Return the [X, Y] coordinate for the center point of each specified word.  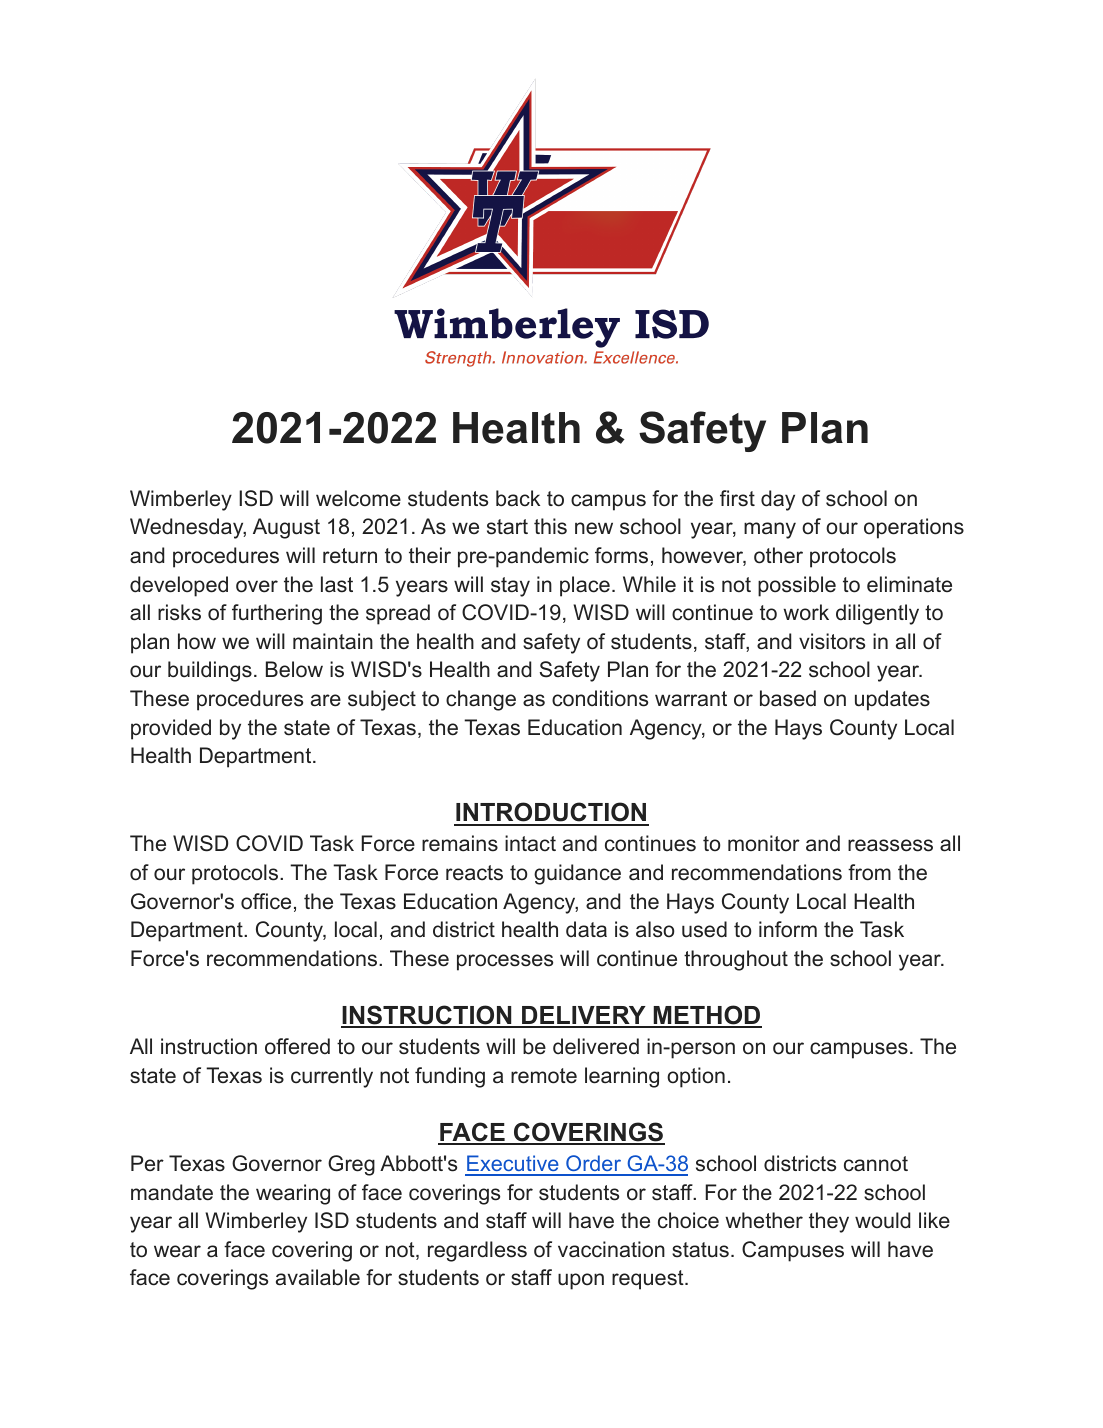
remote [544, 1076]
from [869, 872]
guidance [577, 874]
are [326, 700]
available [318, 1277]
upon [581, 1281]
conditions [600, 698]
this [550, 526]
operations [914, 528]
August [286, 528]
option [696, 1077]
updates [892, 700]
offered [297, 1046]
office [266, 901]
